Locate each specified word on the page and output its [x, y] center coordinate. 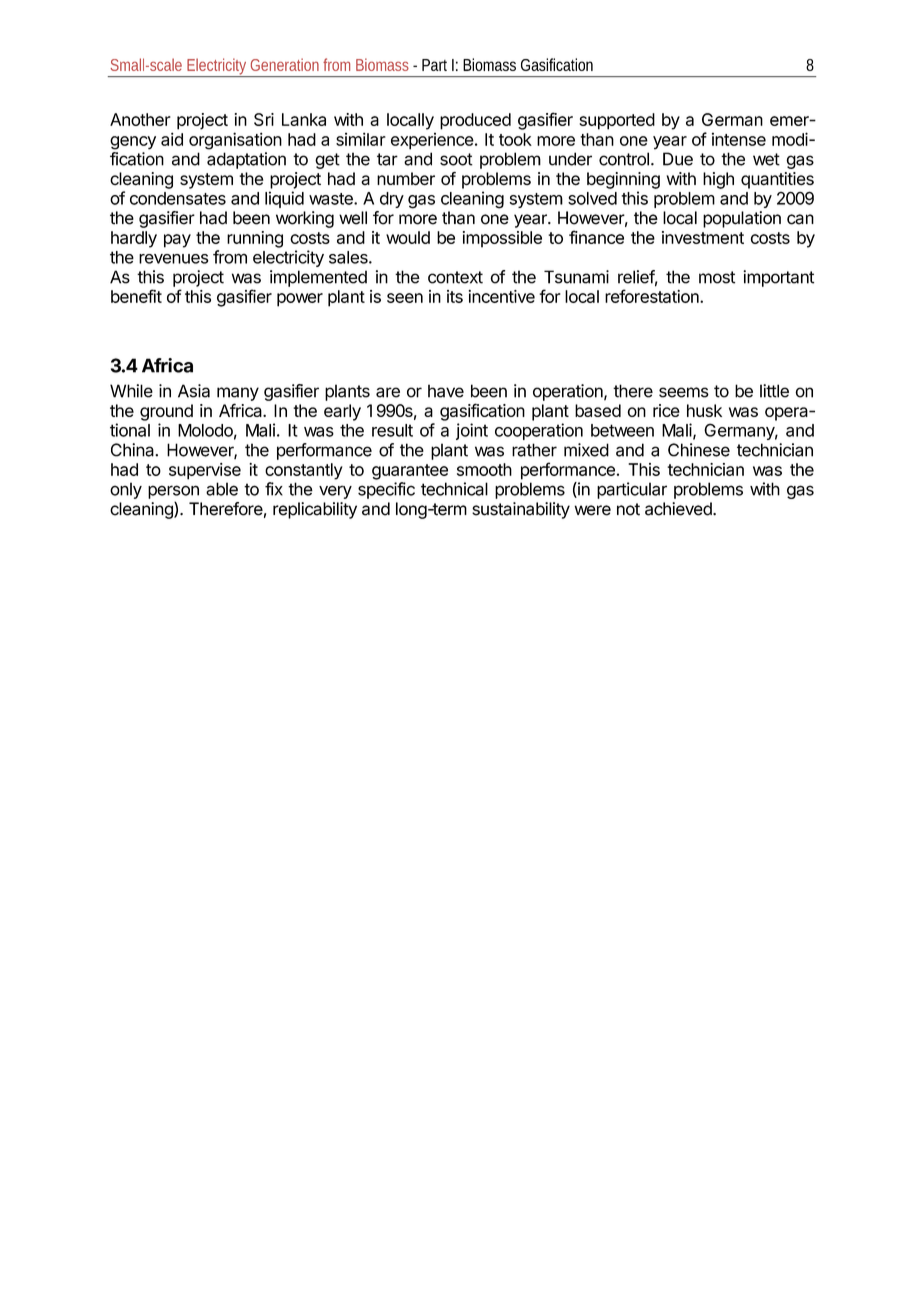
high [718, 180]
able [222, 489]
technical [454, 489]
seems [684, 392]
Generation [285, 64]
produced [475, 121]
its [455, 296]
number [406, 178]
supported [617, 121]
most [717, 277]
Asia [194, 391]
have [446, 391]
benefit [136, 296]
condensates [178, 198]
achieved [679, 509]
